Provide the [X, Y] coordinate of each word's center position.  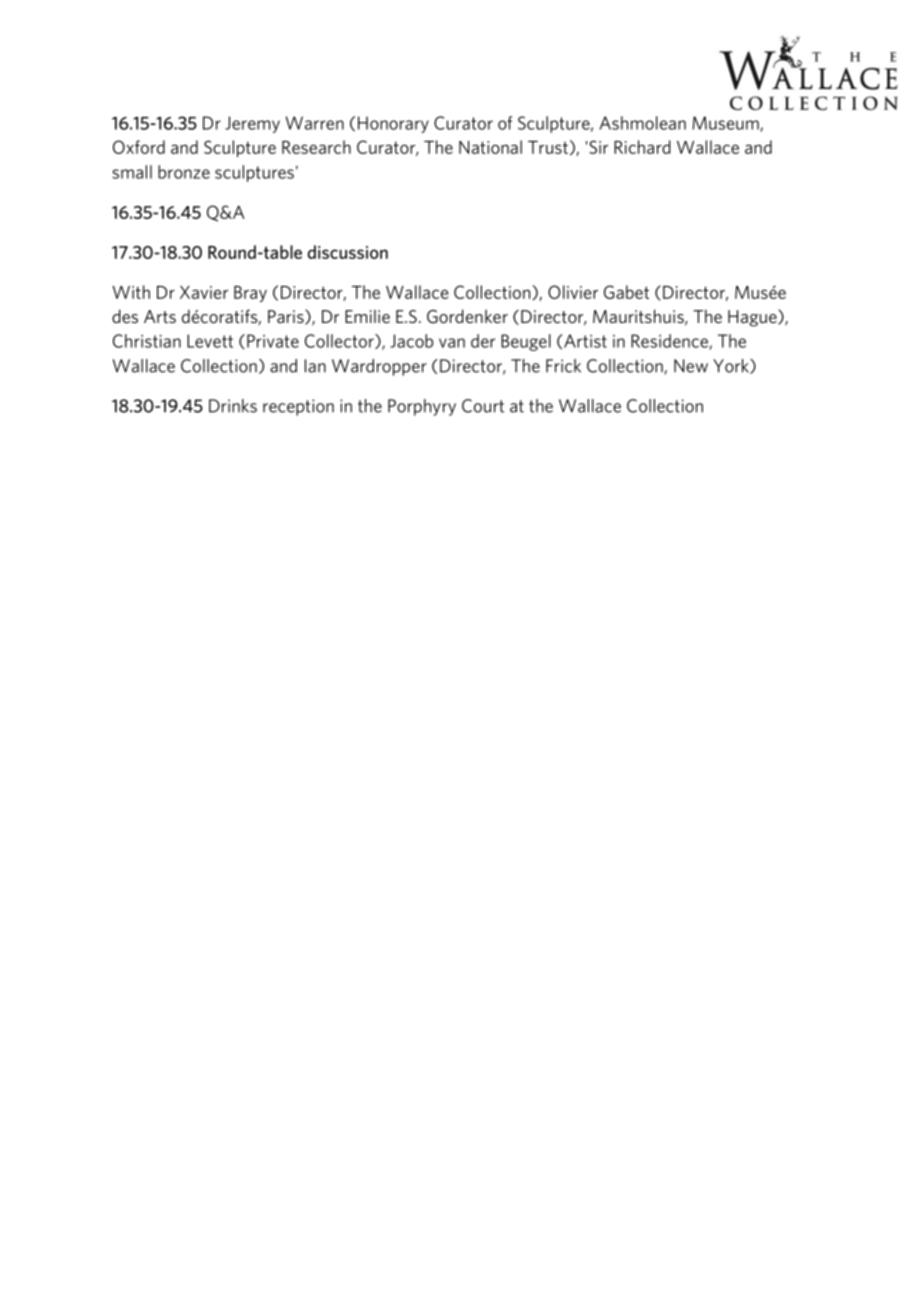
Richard [642, 147]
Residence [670, 342]
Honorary [393, 124]
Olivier [573, 292]
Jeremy [252, 124]
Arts [160, 316]
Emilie [367, 316]
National [490, 147]
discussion [348, 252]
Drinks [233, 406]
